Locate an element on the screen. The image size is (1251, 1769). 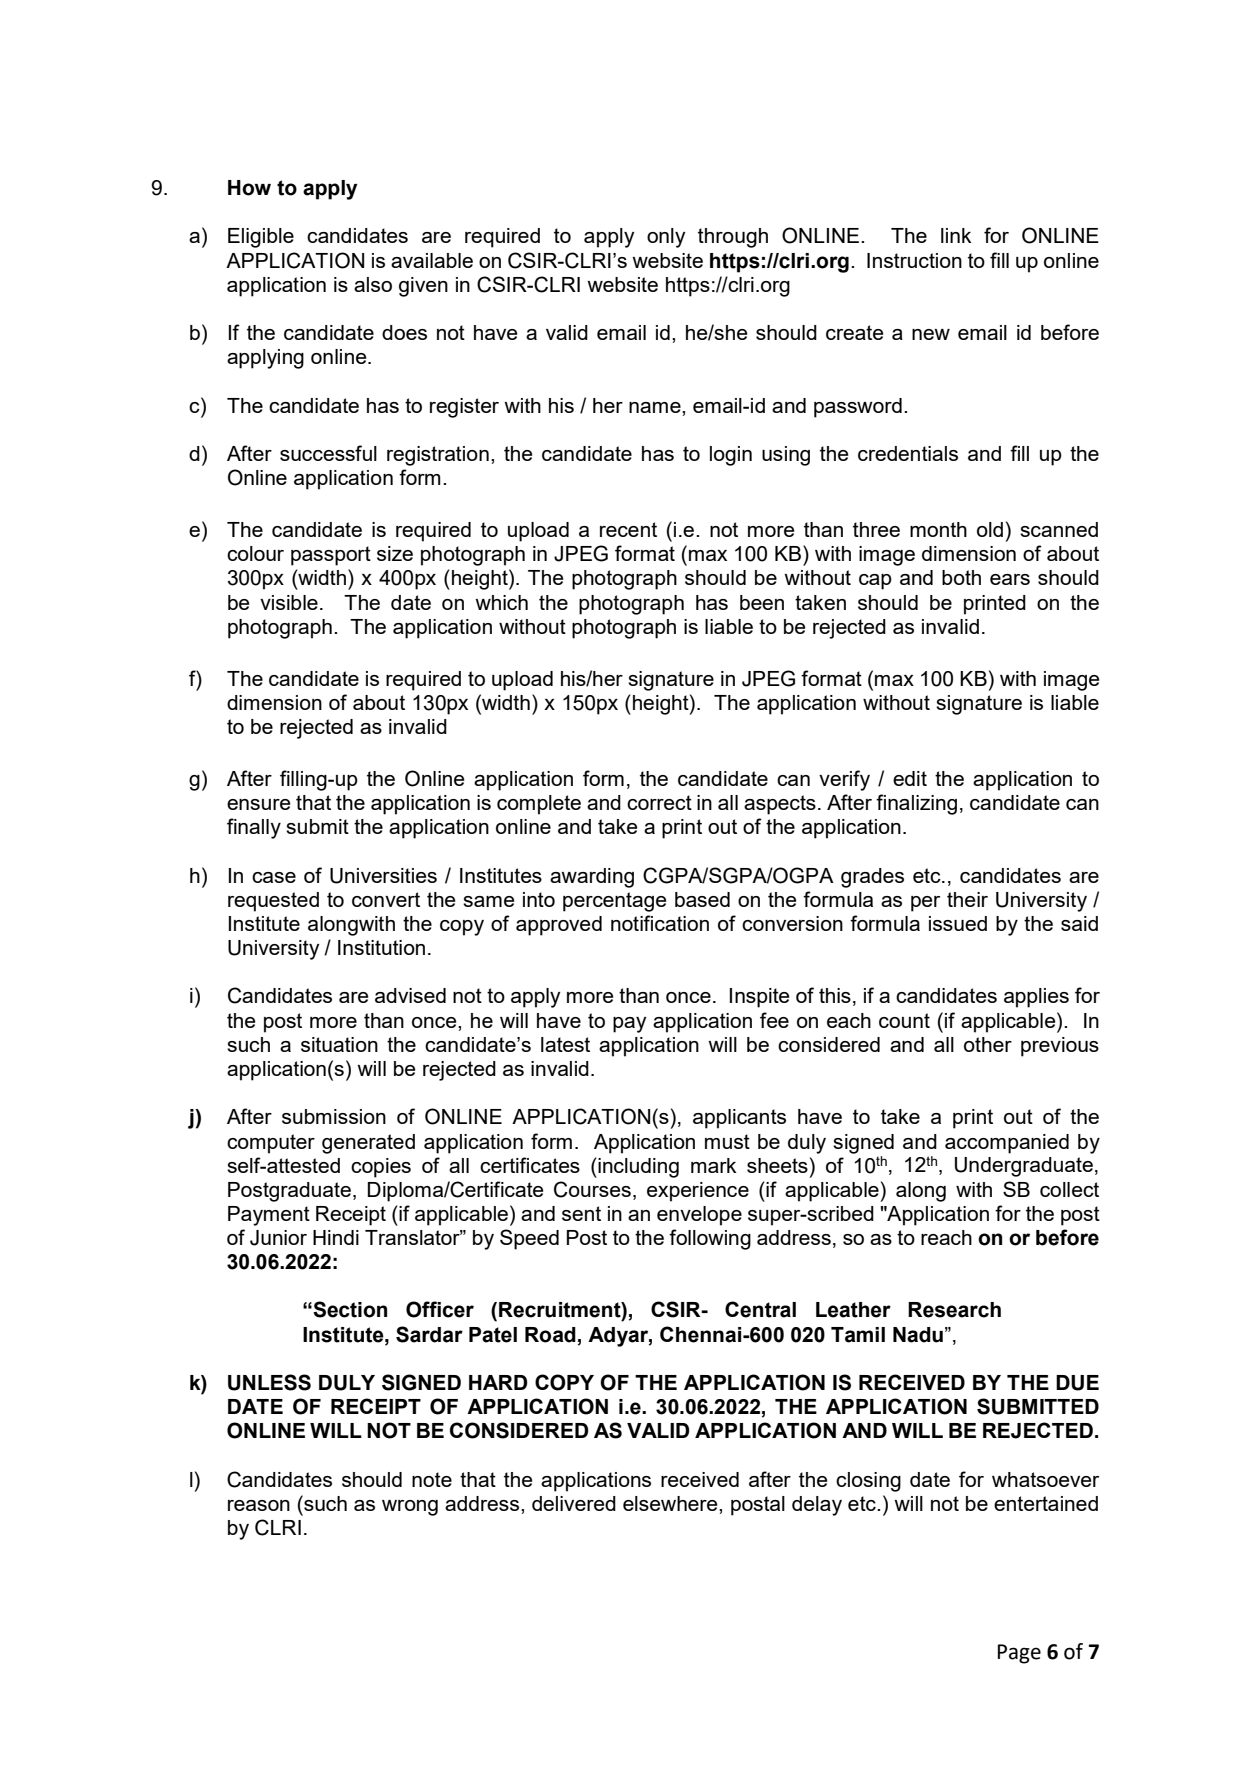
Research is located at coordinates (954, 1310).
